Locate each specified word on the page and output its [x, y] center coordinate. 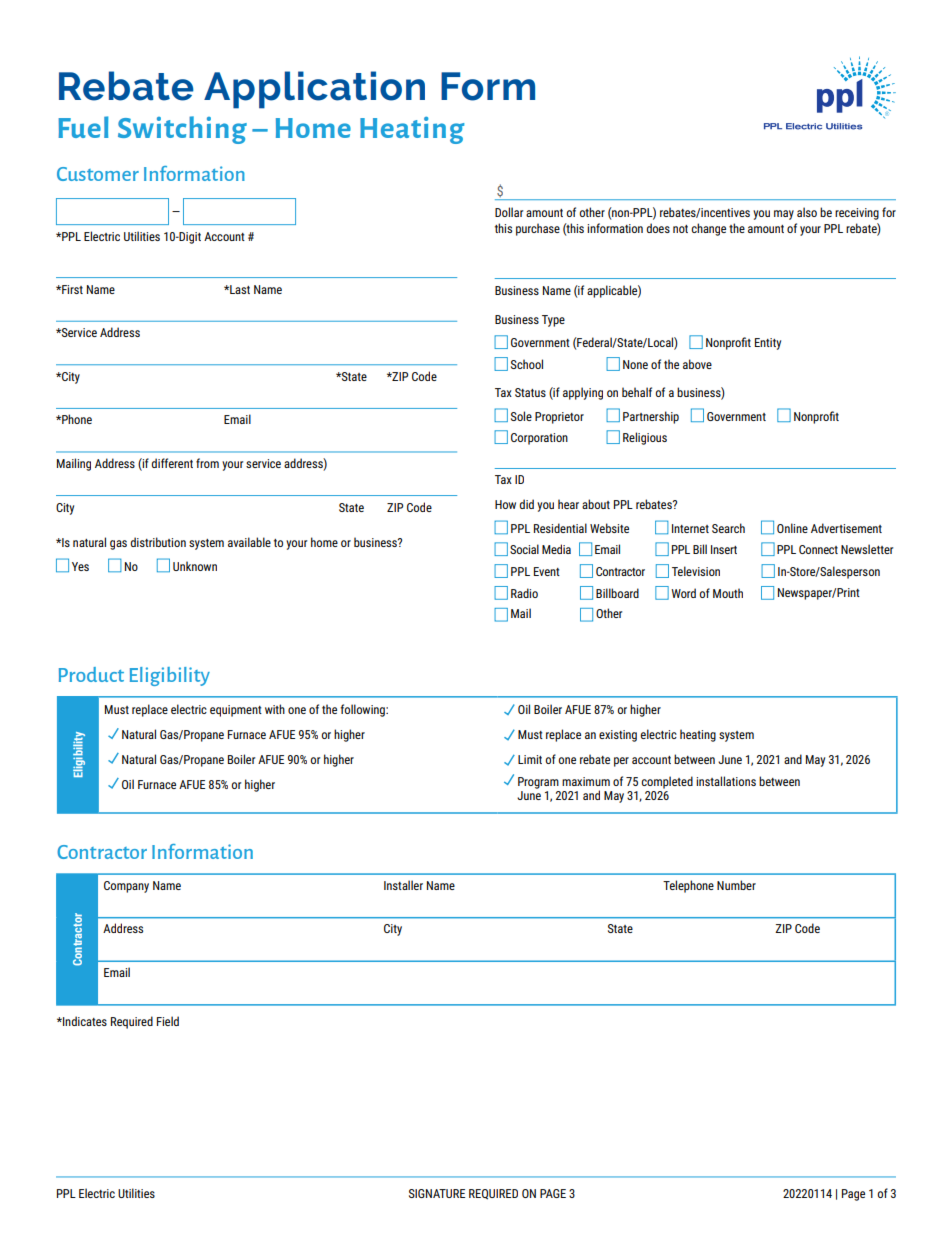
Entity [768, 344]
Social [524, 549]
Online [792, 528]
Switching [182, 130]
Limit [530, 759]
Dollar [509, 212]
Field [168, 1021]
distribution [158, 542]
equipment [236, 711]
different [172, 463]
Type [553, 321]
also [807, 212]
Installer [403, 885]
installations [726, 781]
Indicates [84, 1021]
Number [736, 885]
